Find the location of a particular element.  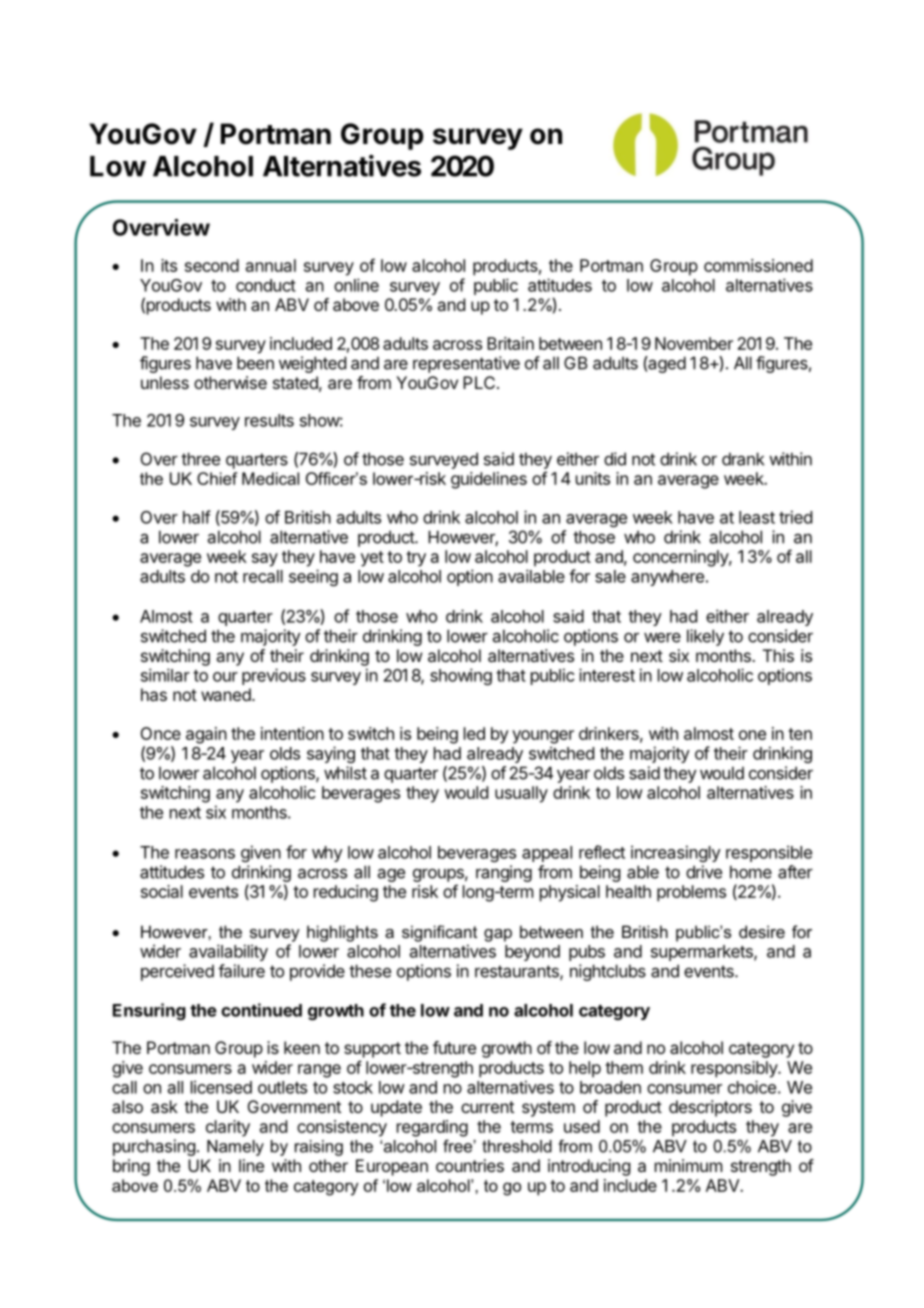

half is located at coordinates (197, 517).
